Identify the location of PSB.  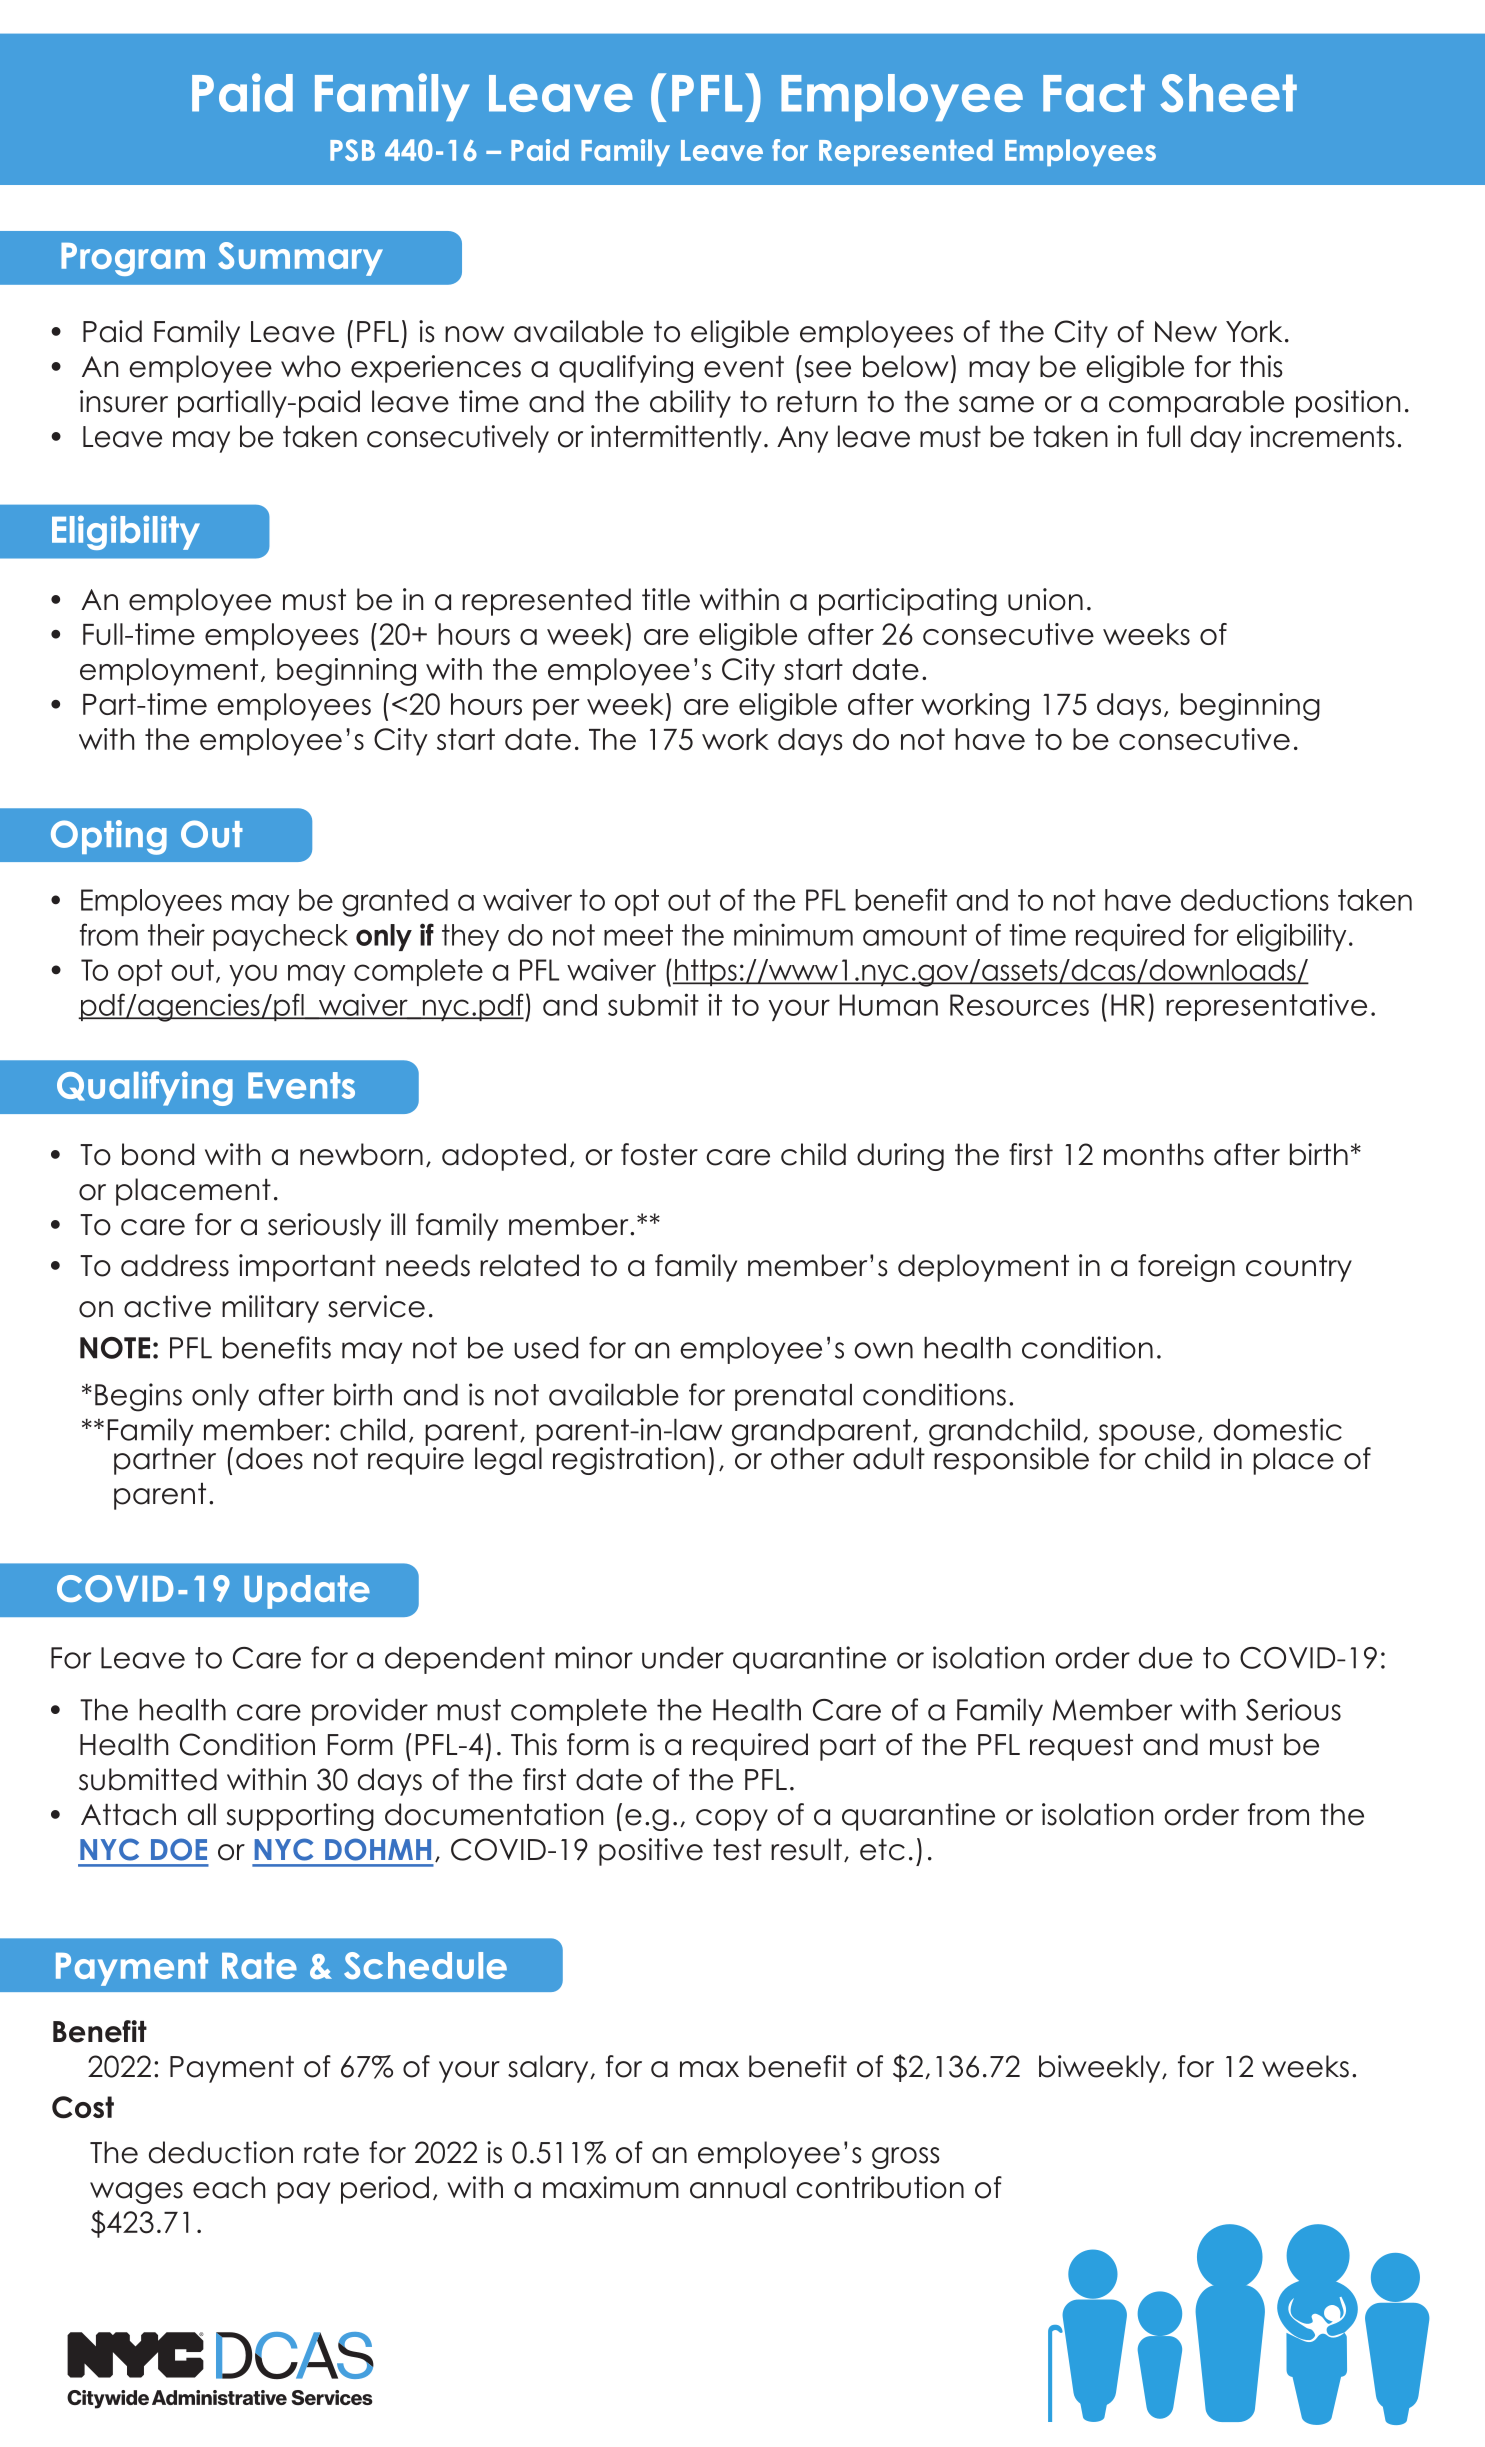
(352, 150).
